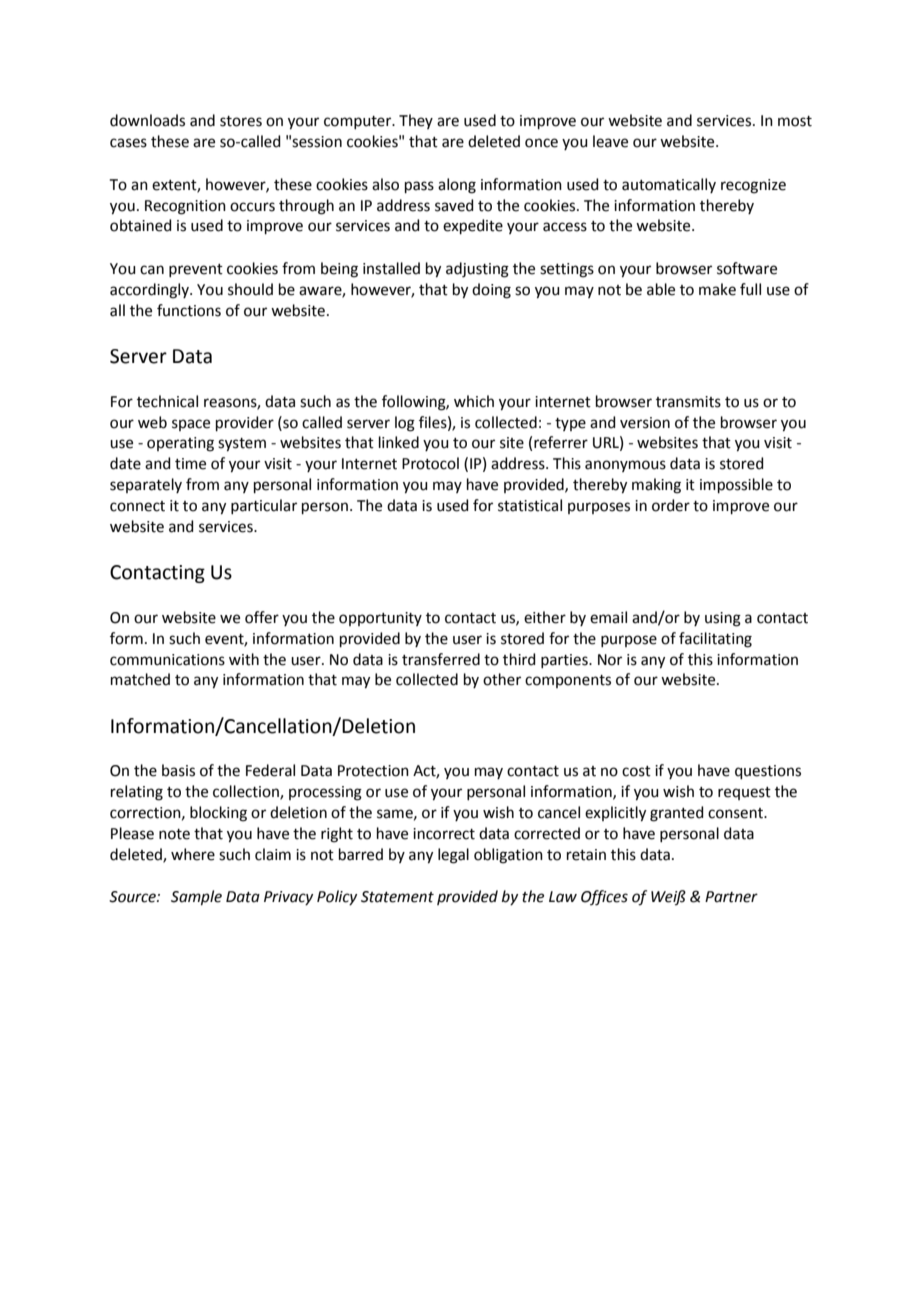  What do you see at coordinates (193, 854) in the document?
I see `where` at bounding box center [193, 854].
